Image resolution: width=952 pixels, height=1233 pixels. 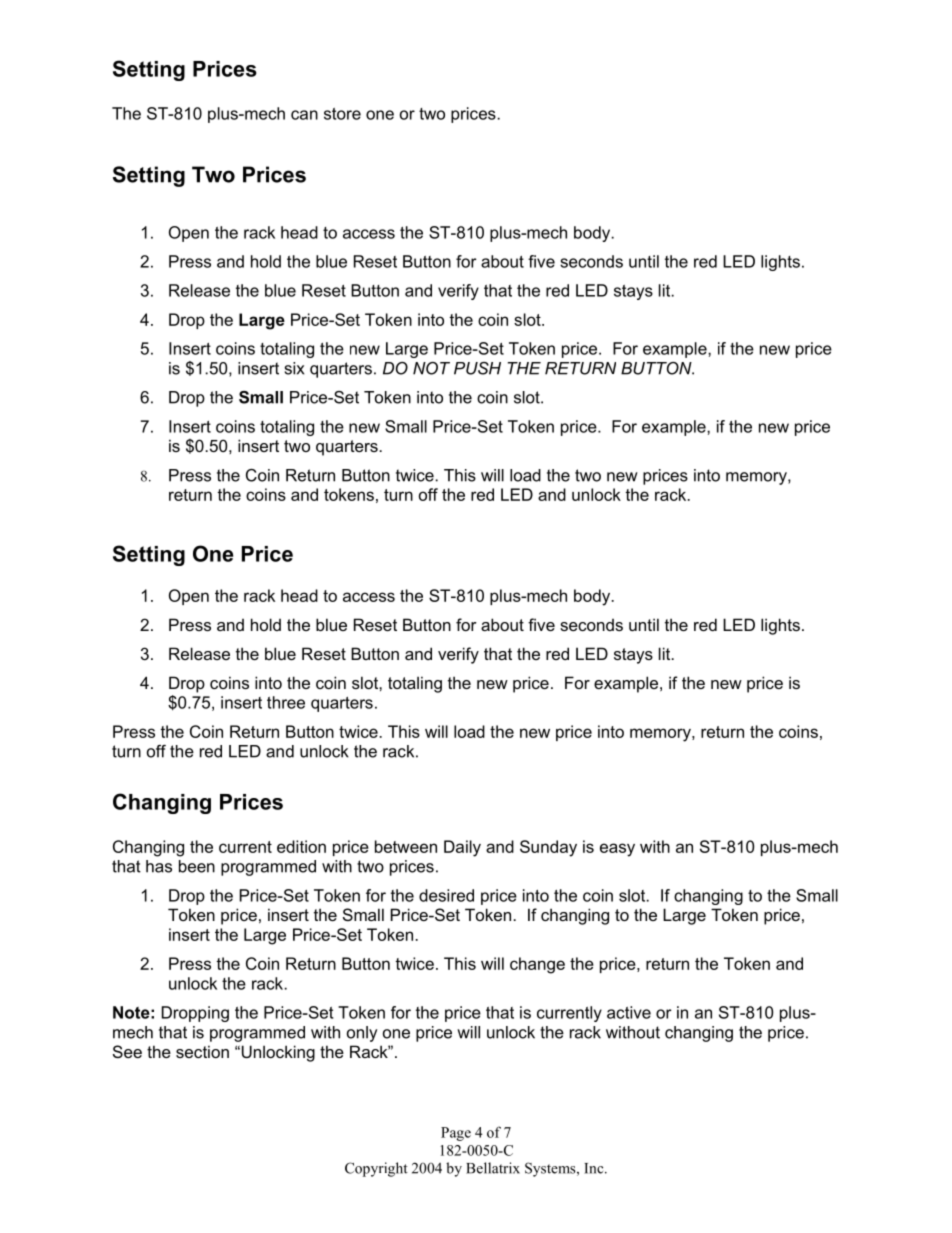 What do you see at coordinates (202, 1051) in the image?
I see `section` at bounding box center [202, 1051].
